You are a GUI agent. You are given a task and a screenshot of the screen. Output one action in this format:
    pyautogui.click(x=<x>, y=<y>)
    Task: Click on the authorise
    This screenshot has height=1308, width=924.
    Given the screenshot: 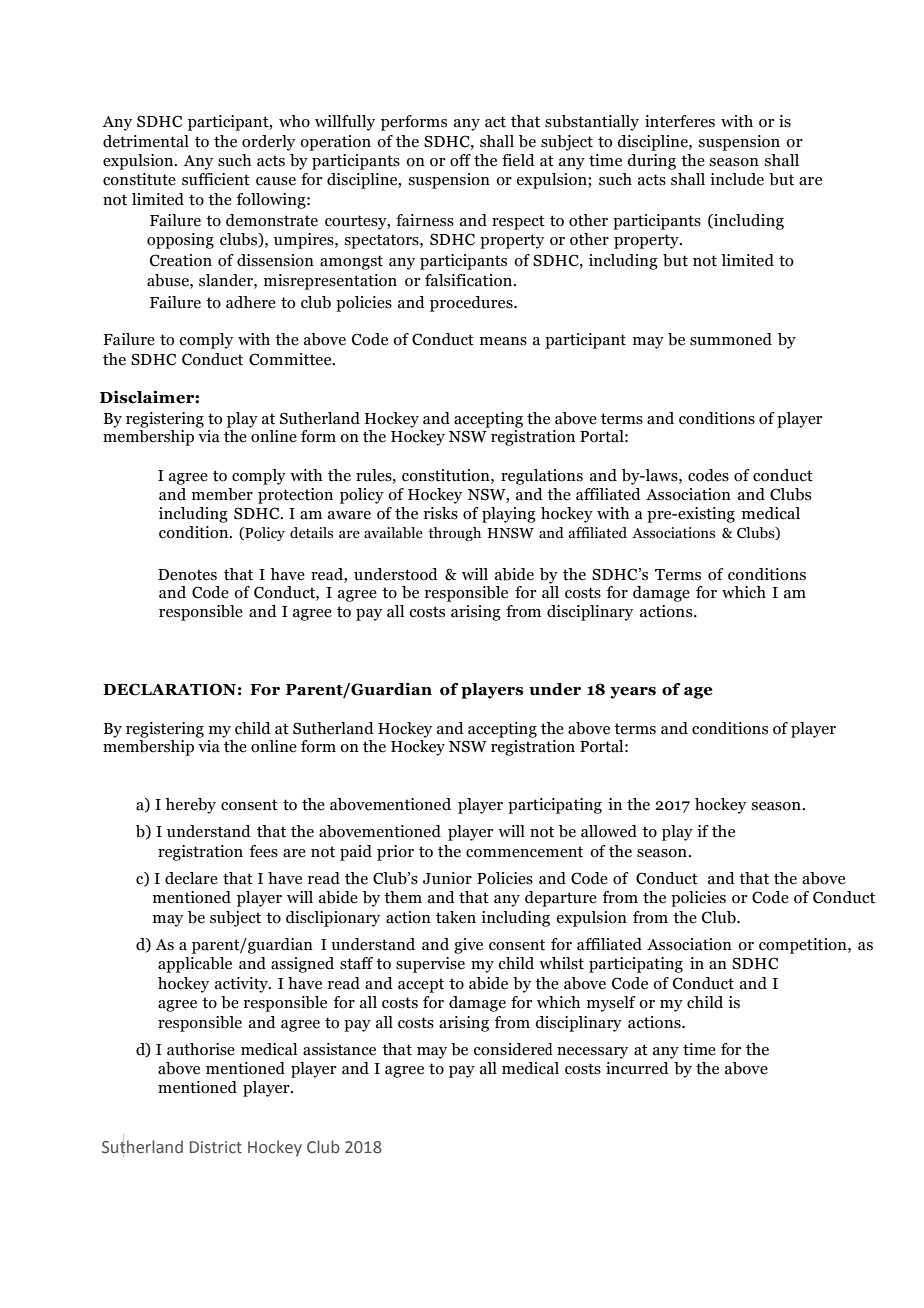 What is the action you would take?
    pyautogui.click(x=201, y=1049)
